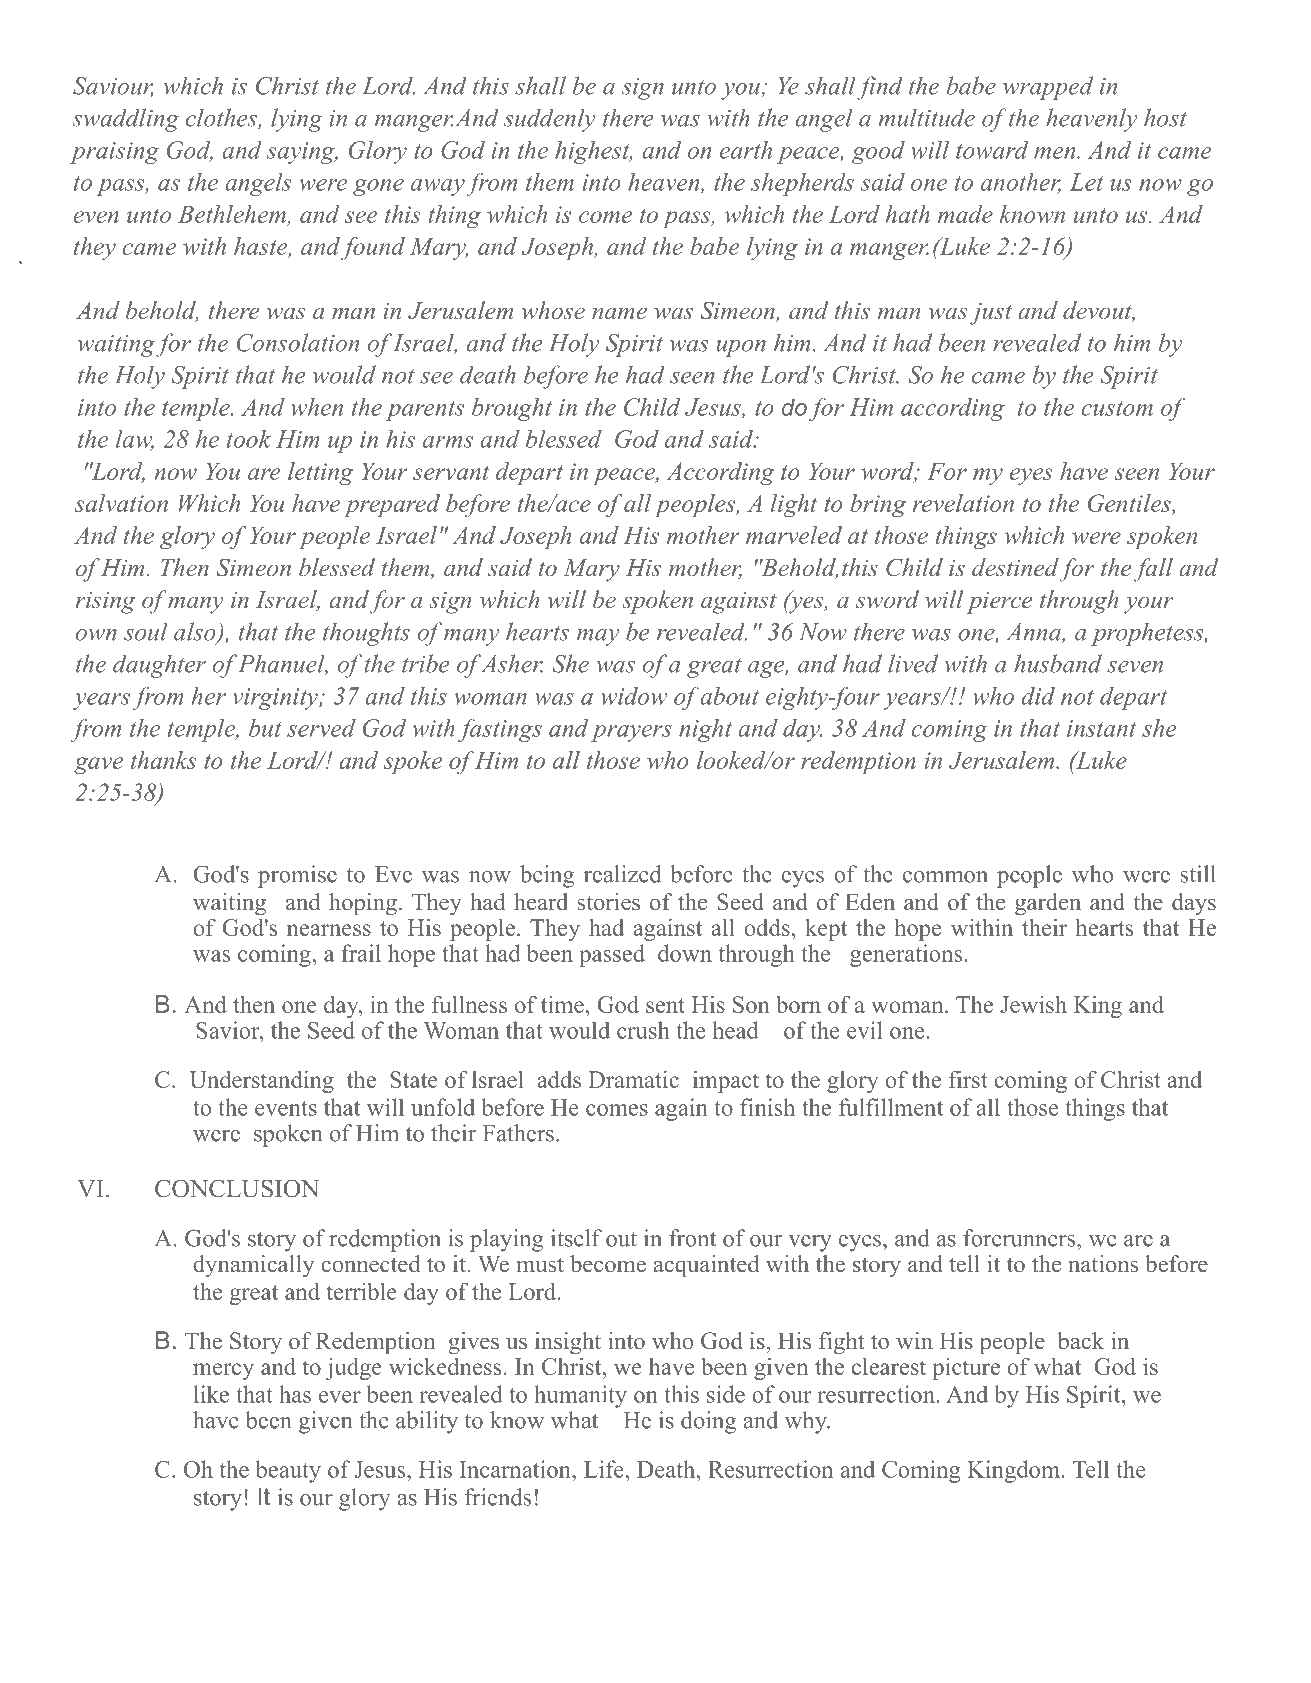  Describe the element at coordinates (1048, 904) in the screenshot. I see `garden` at that location.
